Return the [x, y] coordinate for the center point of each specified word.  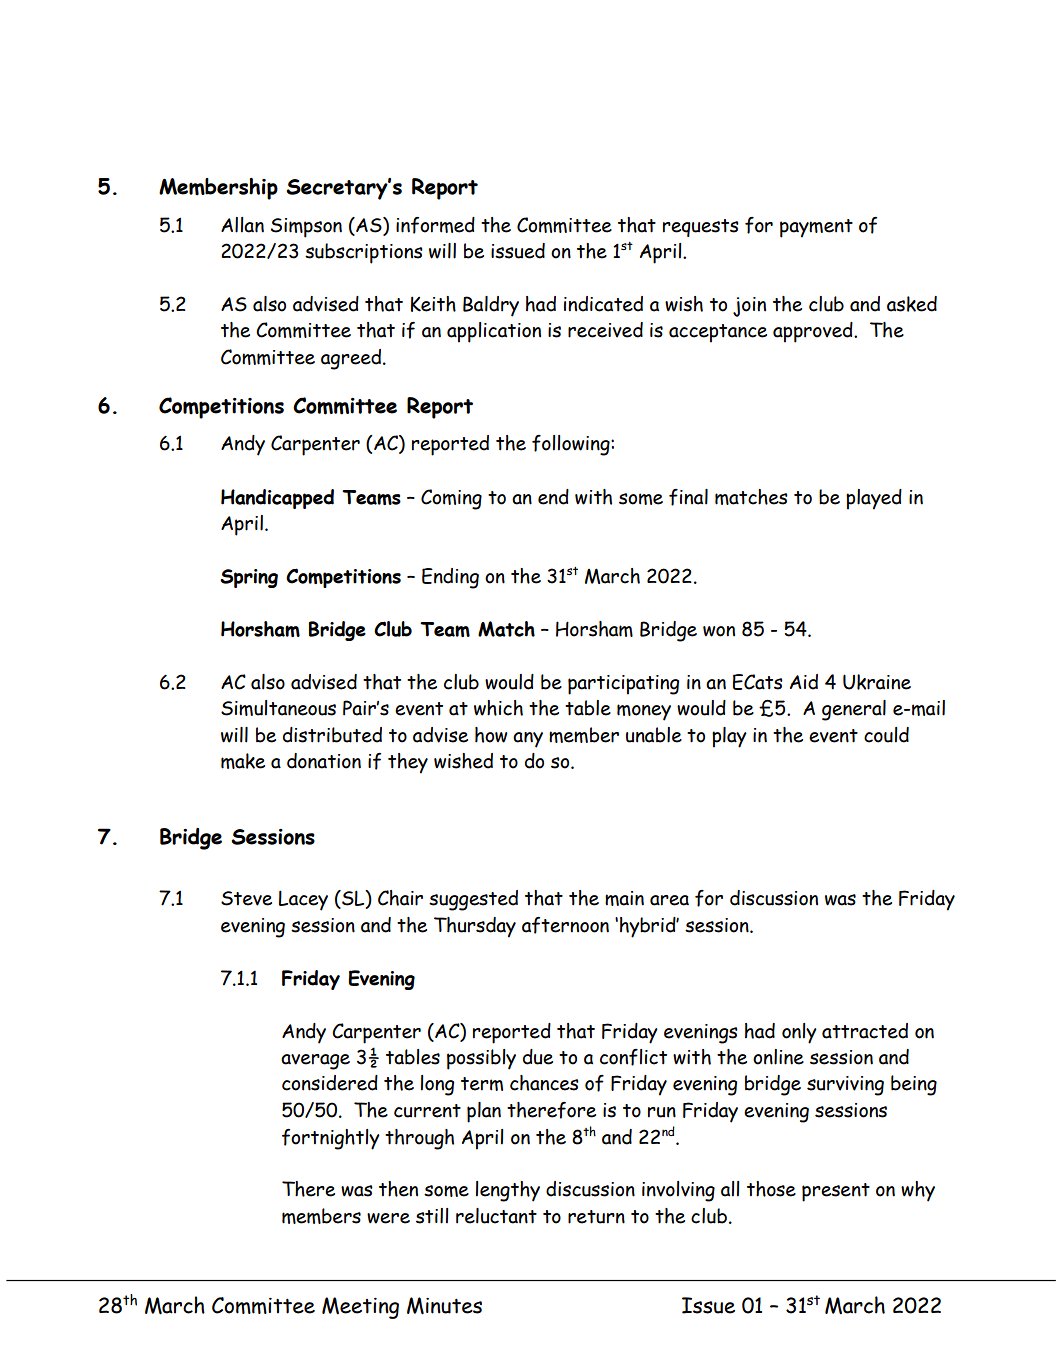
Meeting [360, 1308]
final [688, 497]
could [886, 735]
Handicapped [277, 499]
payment [816, 228]
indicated [603, 304]
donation [324, 761]
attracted [865, 1031]
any [528, 740]
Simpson [306, 228]
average [315, 1062]
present [836, 1192]
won [719, 631]
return [596, 1217]
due [538, 1057]
